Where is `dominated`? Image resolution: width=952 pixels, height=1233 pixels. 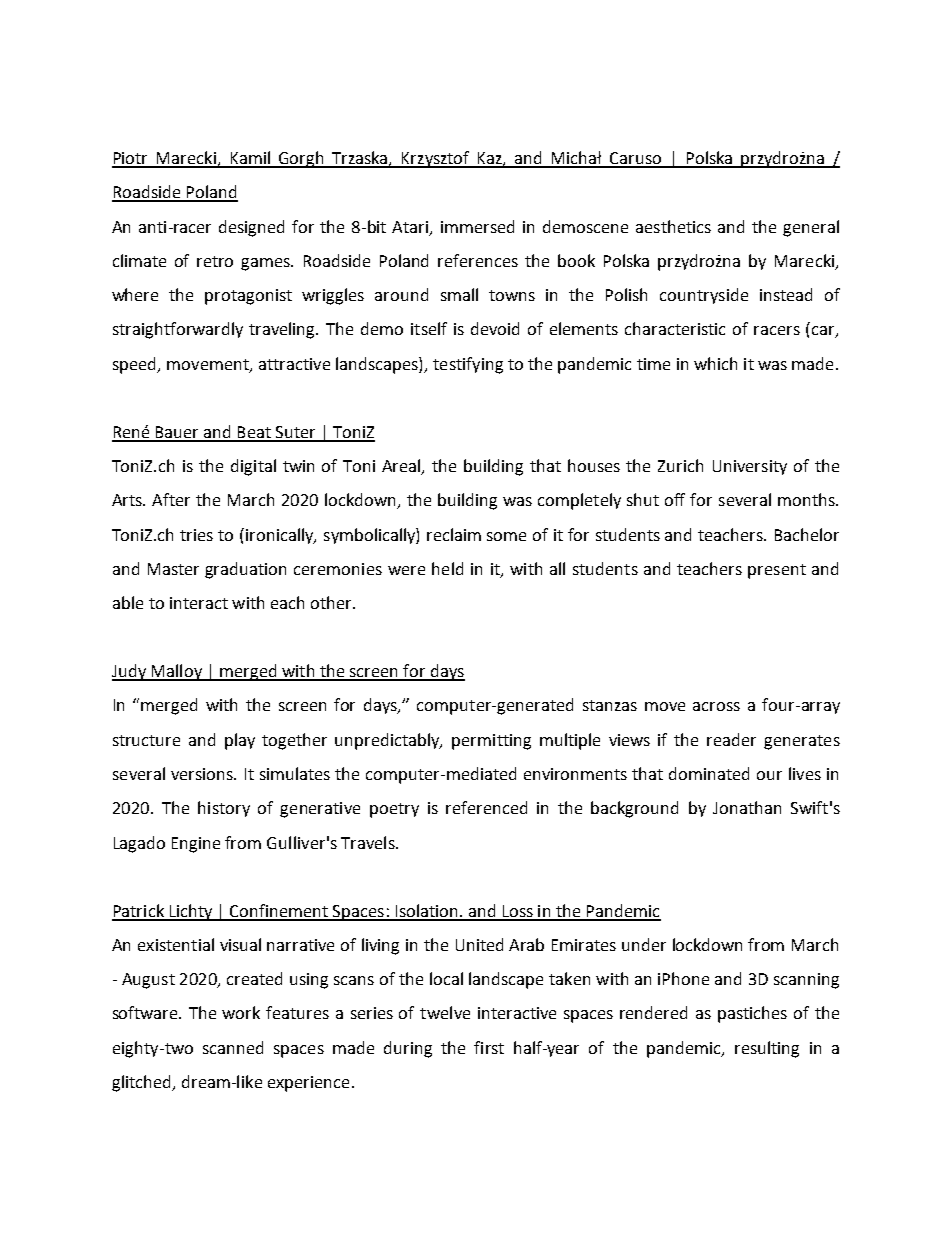
dominated is located at coordinates (709, 773).
